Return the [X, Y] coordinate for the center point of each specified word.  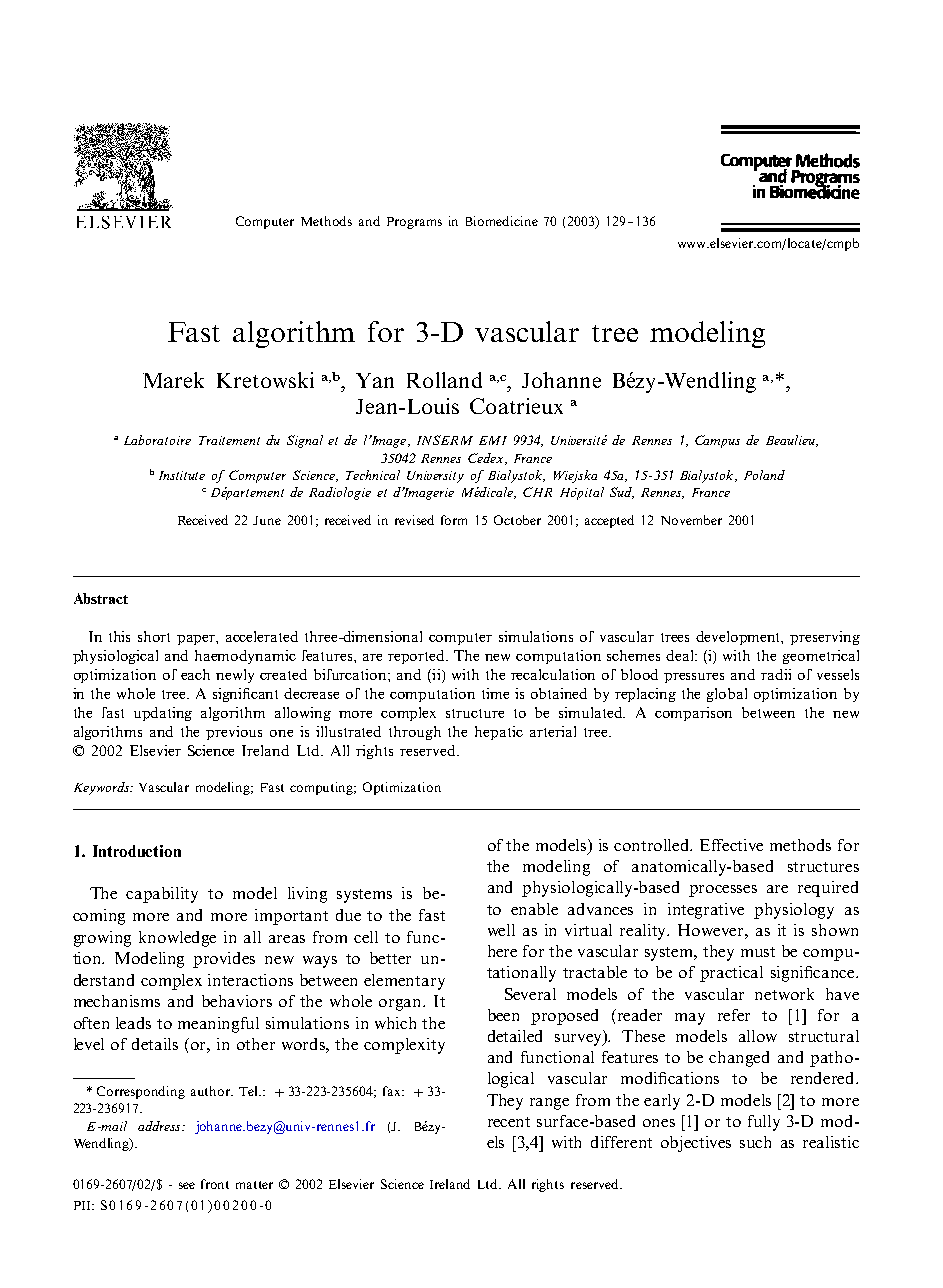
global [727, 695]
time [495, 693]
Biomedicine [502, 221]
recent [509, 1122]
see [187, 1185]
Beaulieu [791, 441]
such [755, 1142]
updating [163, 714]
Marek [173, 380]
